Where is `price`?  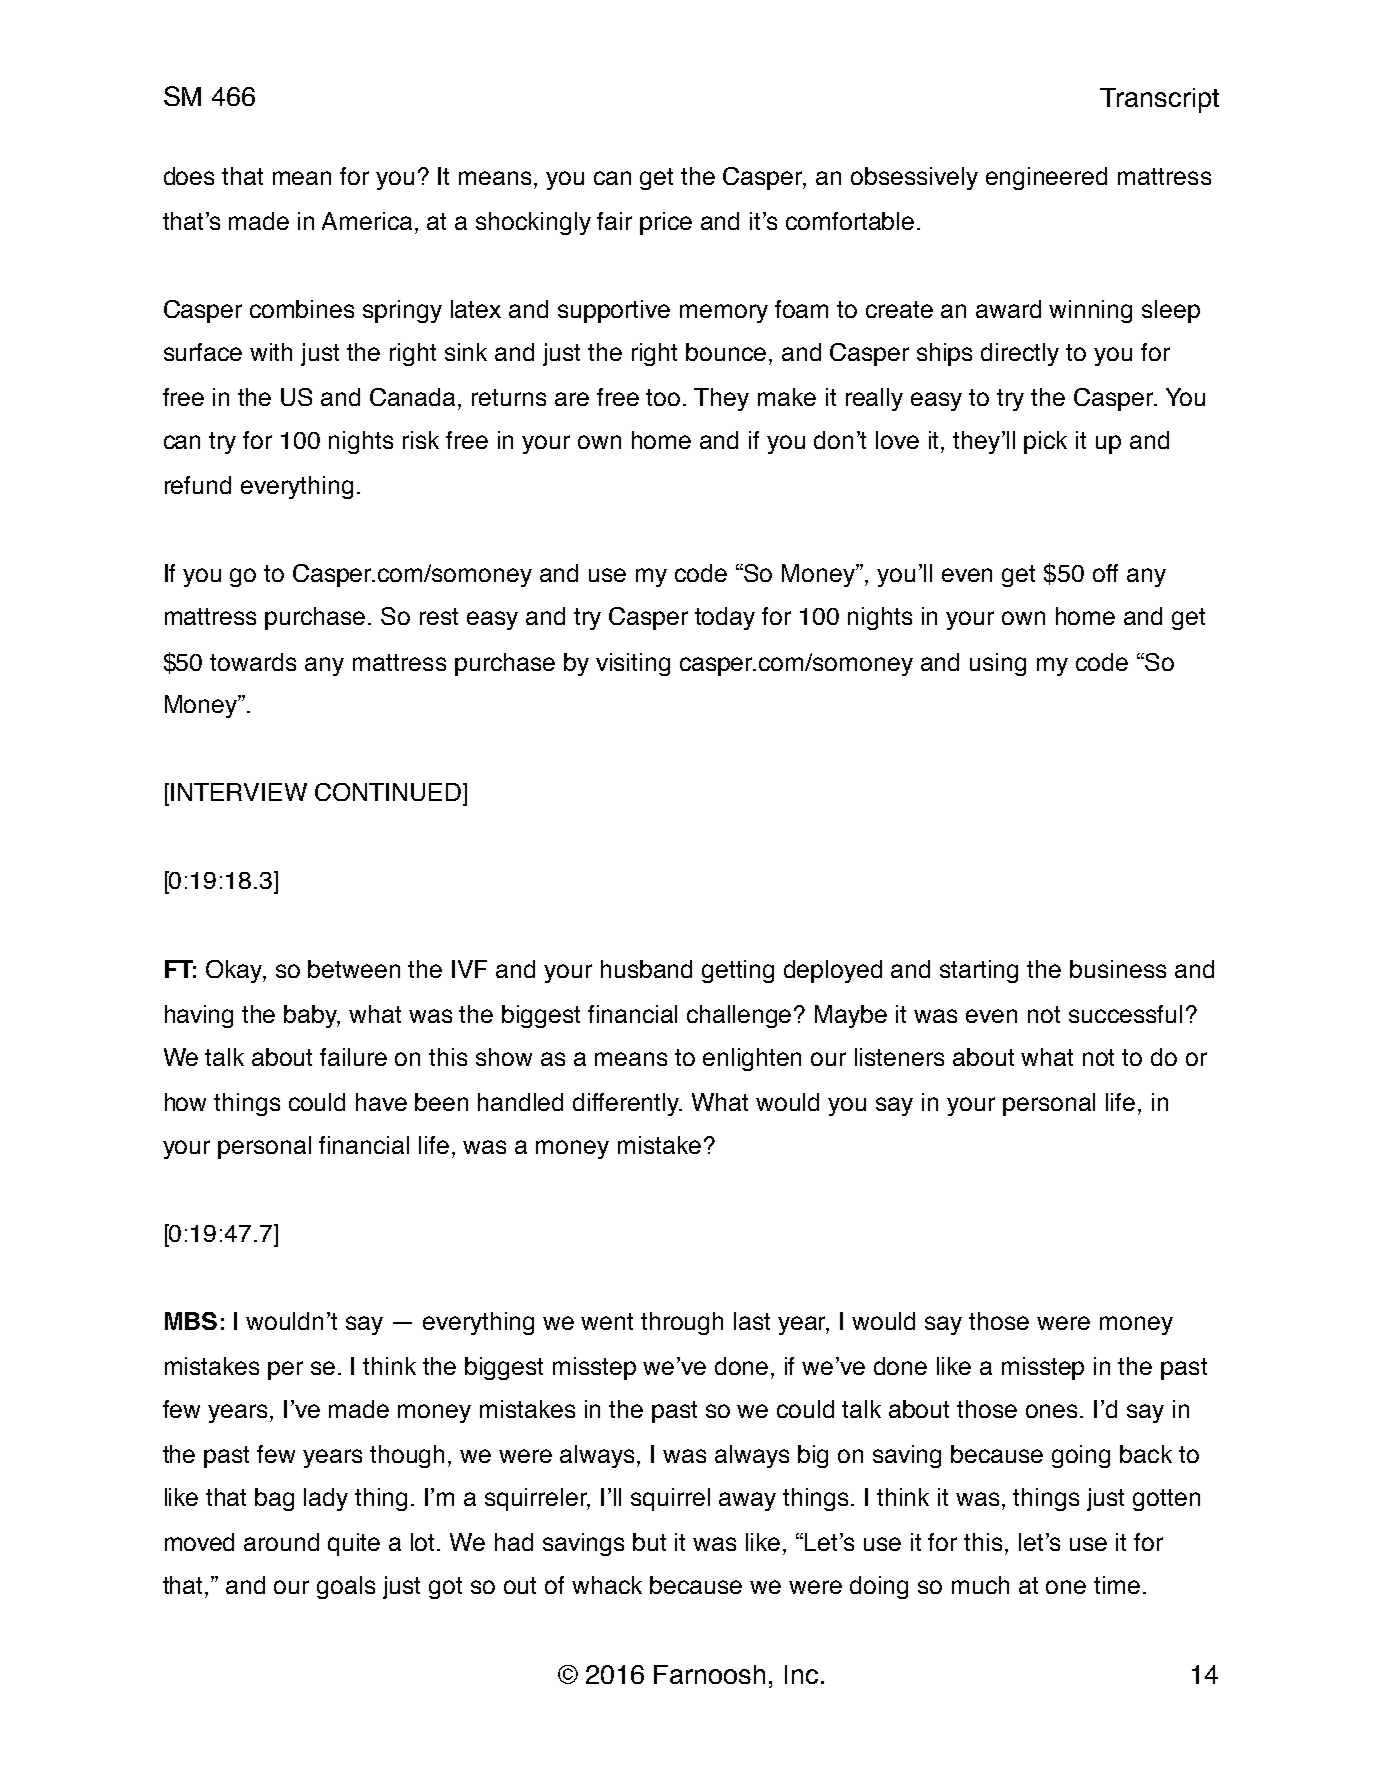 price is located at coordinates (666, 223).
